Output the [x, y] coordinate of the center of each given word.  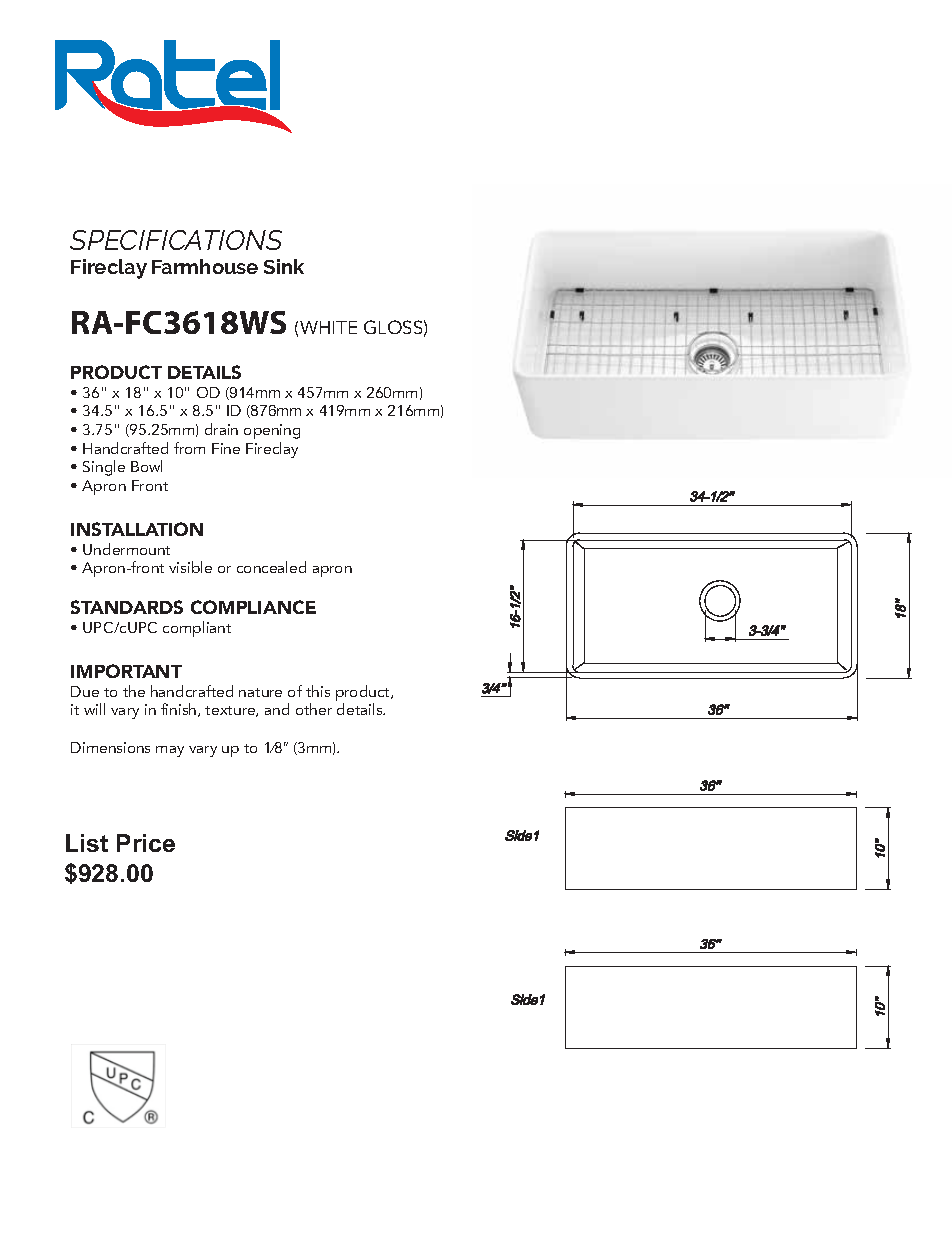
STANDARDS [127, 607]
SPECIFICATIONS [176, 240]
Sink [284, 266]
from [189, 448]
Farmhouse [205, 266]
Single [104, 468]
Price [146, 843]
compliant [197, 629]
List [87, 843]
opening [272, 431]
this [318, 691]
